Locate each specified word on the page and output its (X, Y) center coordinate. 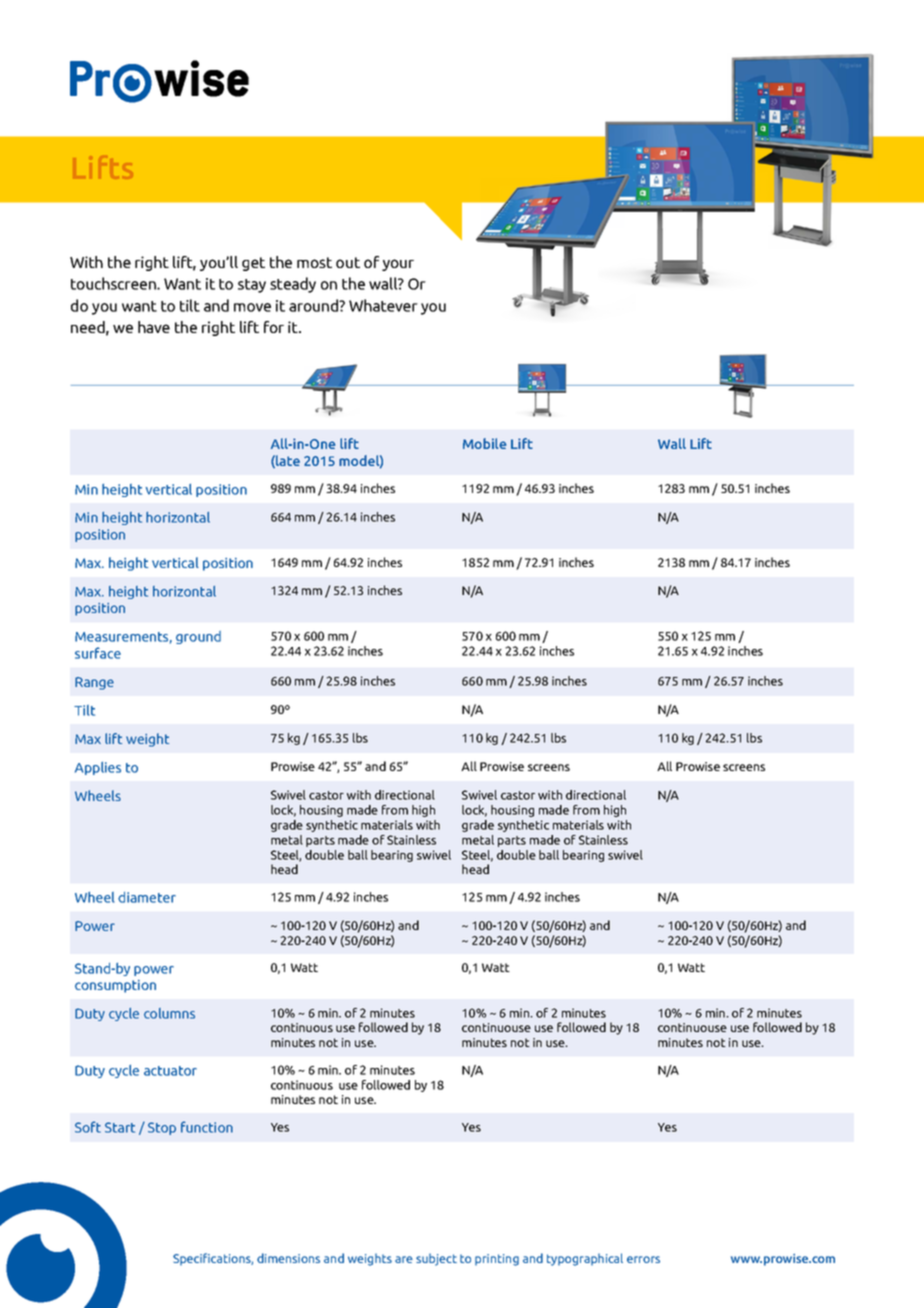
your (398, 265)
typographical (585, 1259)
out (348, 262)
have (154, 327)
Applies (98, 768)
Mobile (484, 443)
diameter (147, 897)
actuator (170, 1071)
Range (94, 683)
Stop (162, 1128)
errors (643, 1259)
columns (169, 1013)
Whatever (383, 305)
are (404, 1259)
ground (198, 637)
